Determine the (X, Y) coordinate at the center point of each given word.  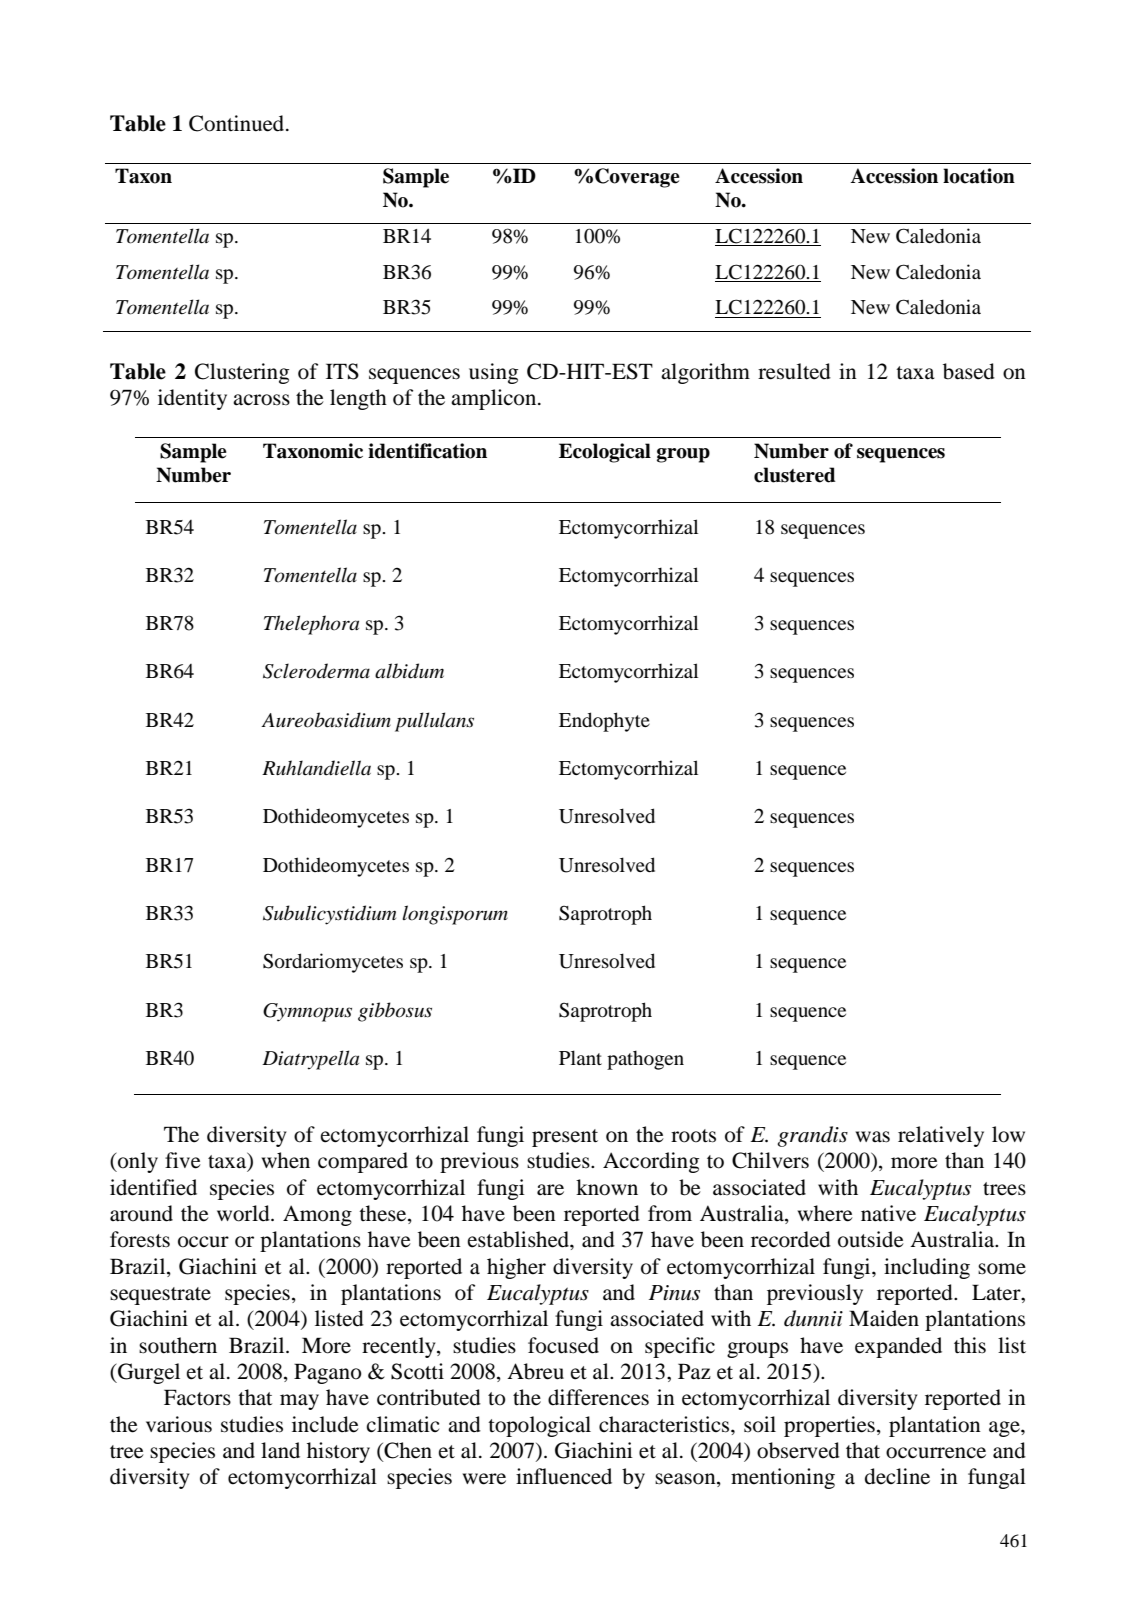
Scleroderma (316, 671)
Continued (238, 123)
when (286, 1160)
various (179, 1424)
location (979, 176)
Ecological (605, 453)
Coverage (637, 178)
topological (539, 1426)
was (873, 1137)
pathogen (645, 1060)
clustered (795, 475)
